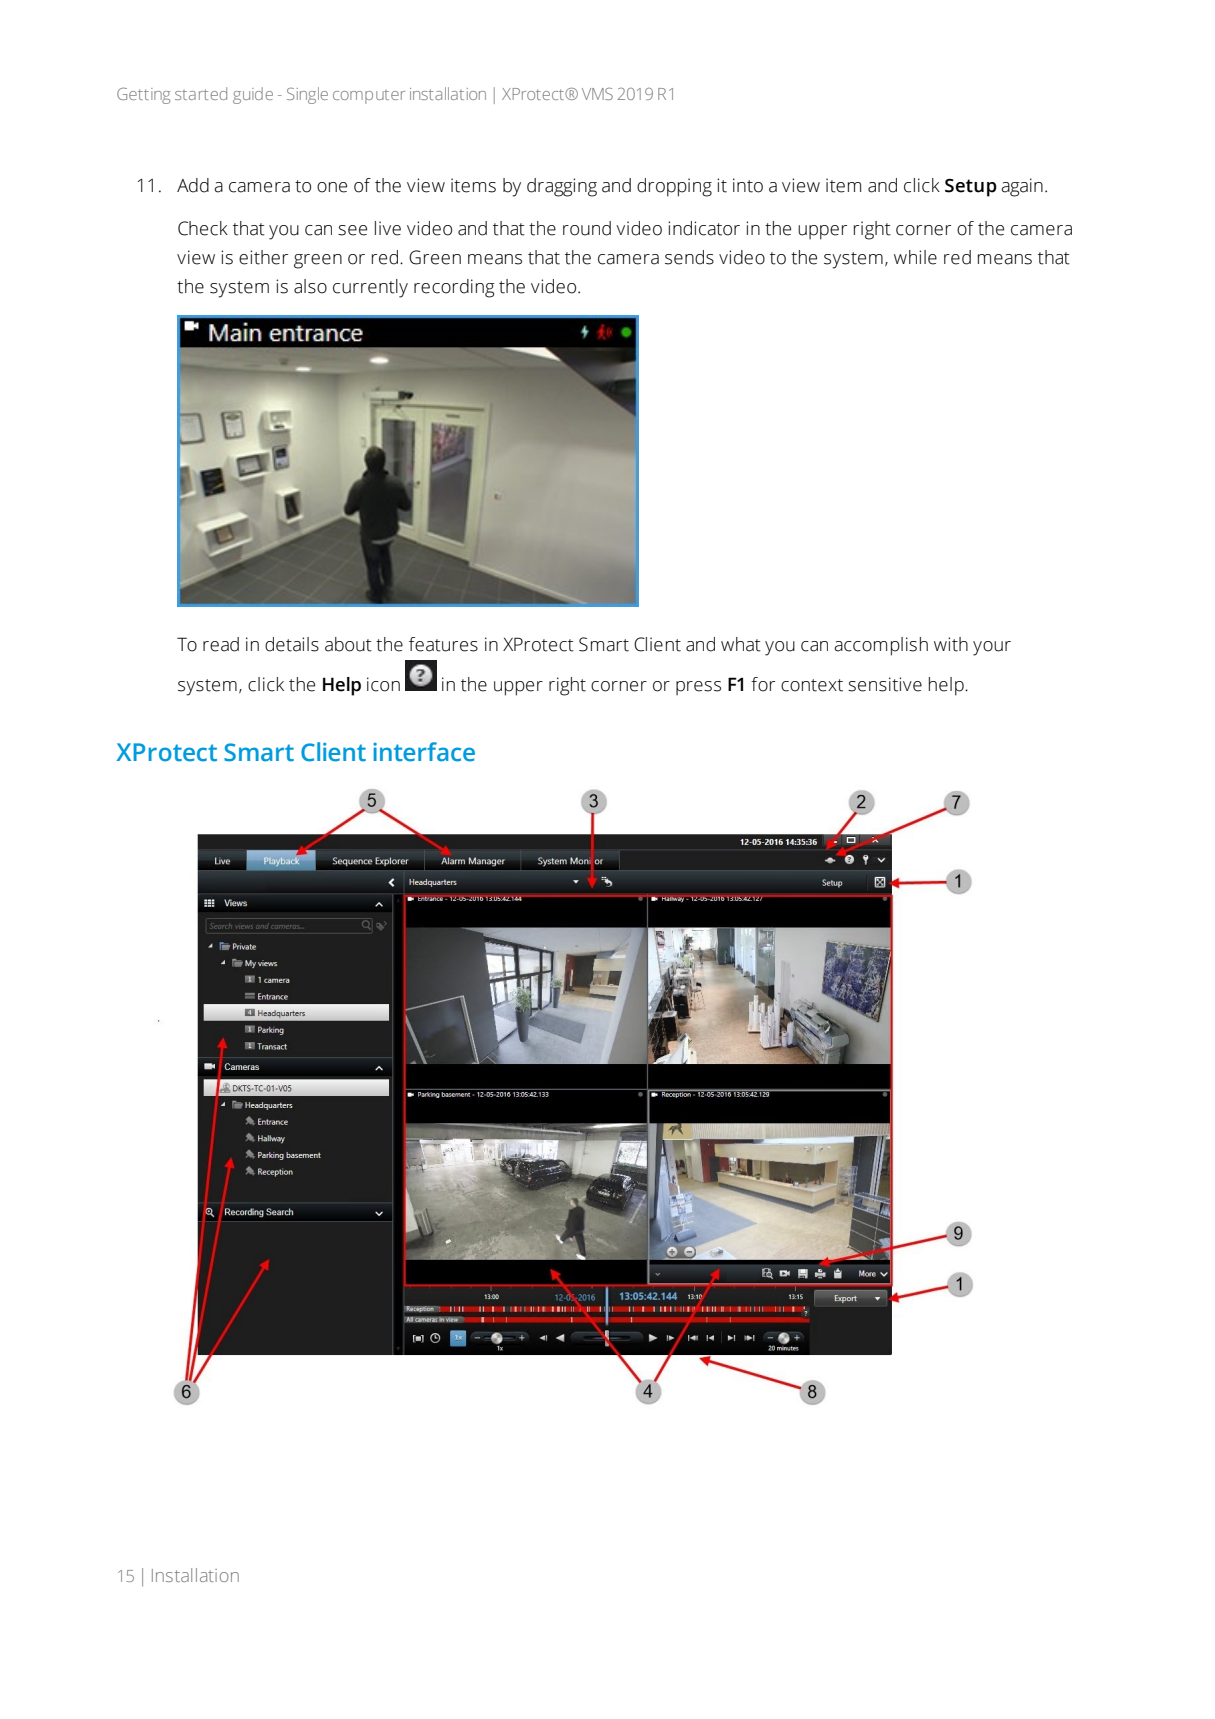 Image resolution: width=1215 pixels, height=1719 pixels. I want to click on sends, so click(689, 257).
